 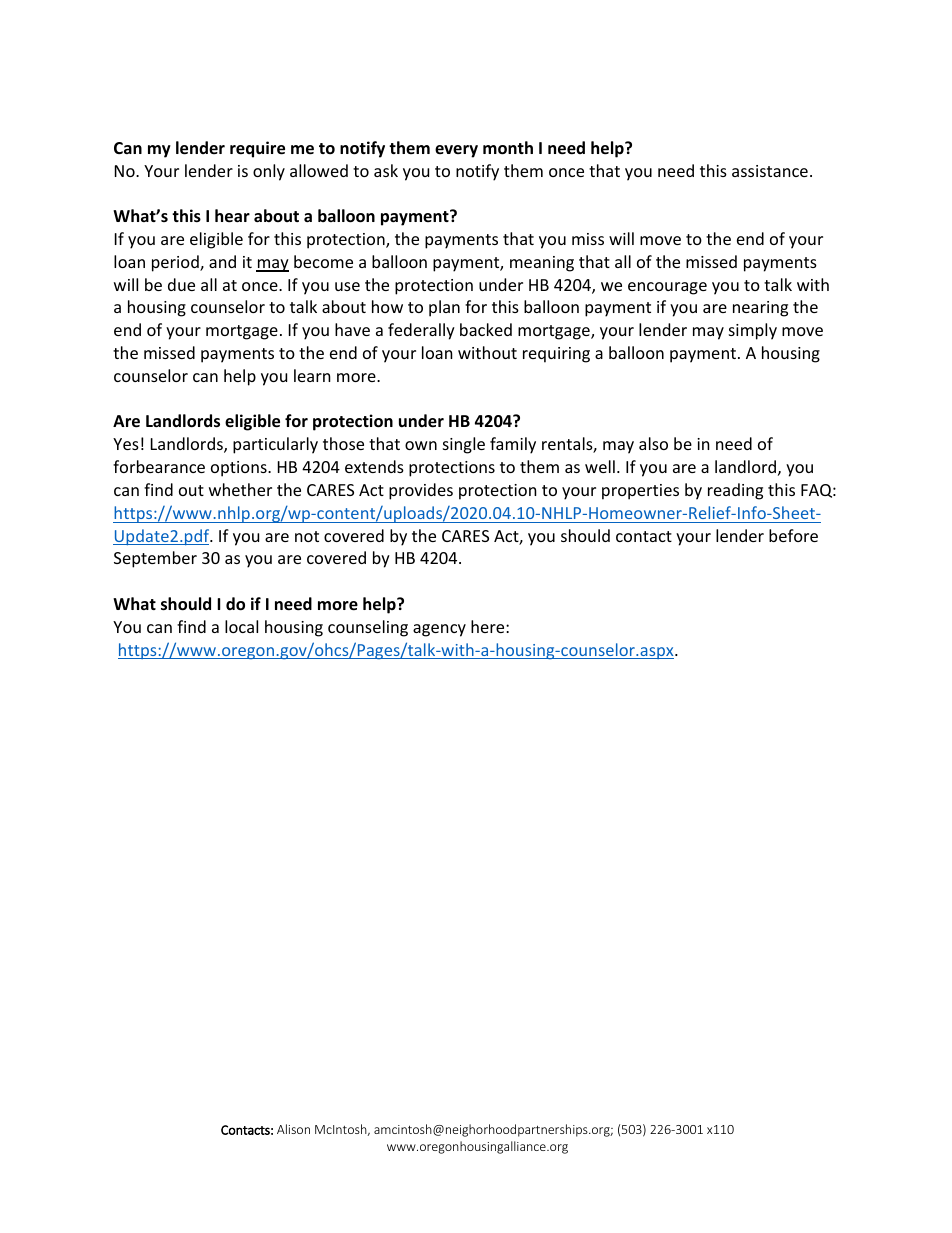 I want to click on whether, so click(x=240, y=489).
